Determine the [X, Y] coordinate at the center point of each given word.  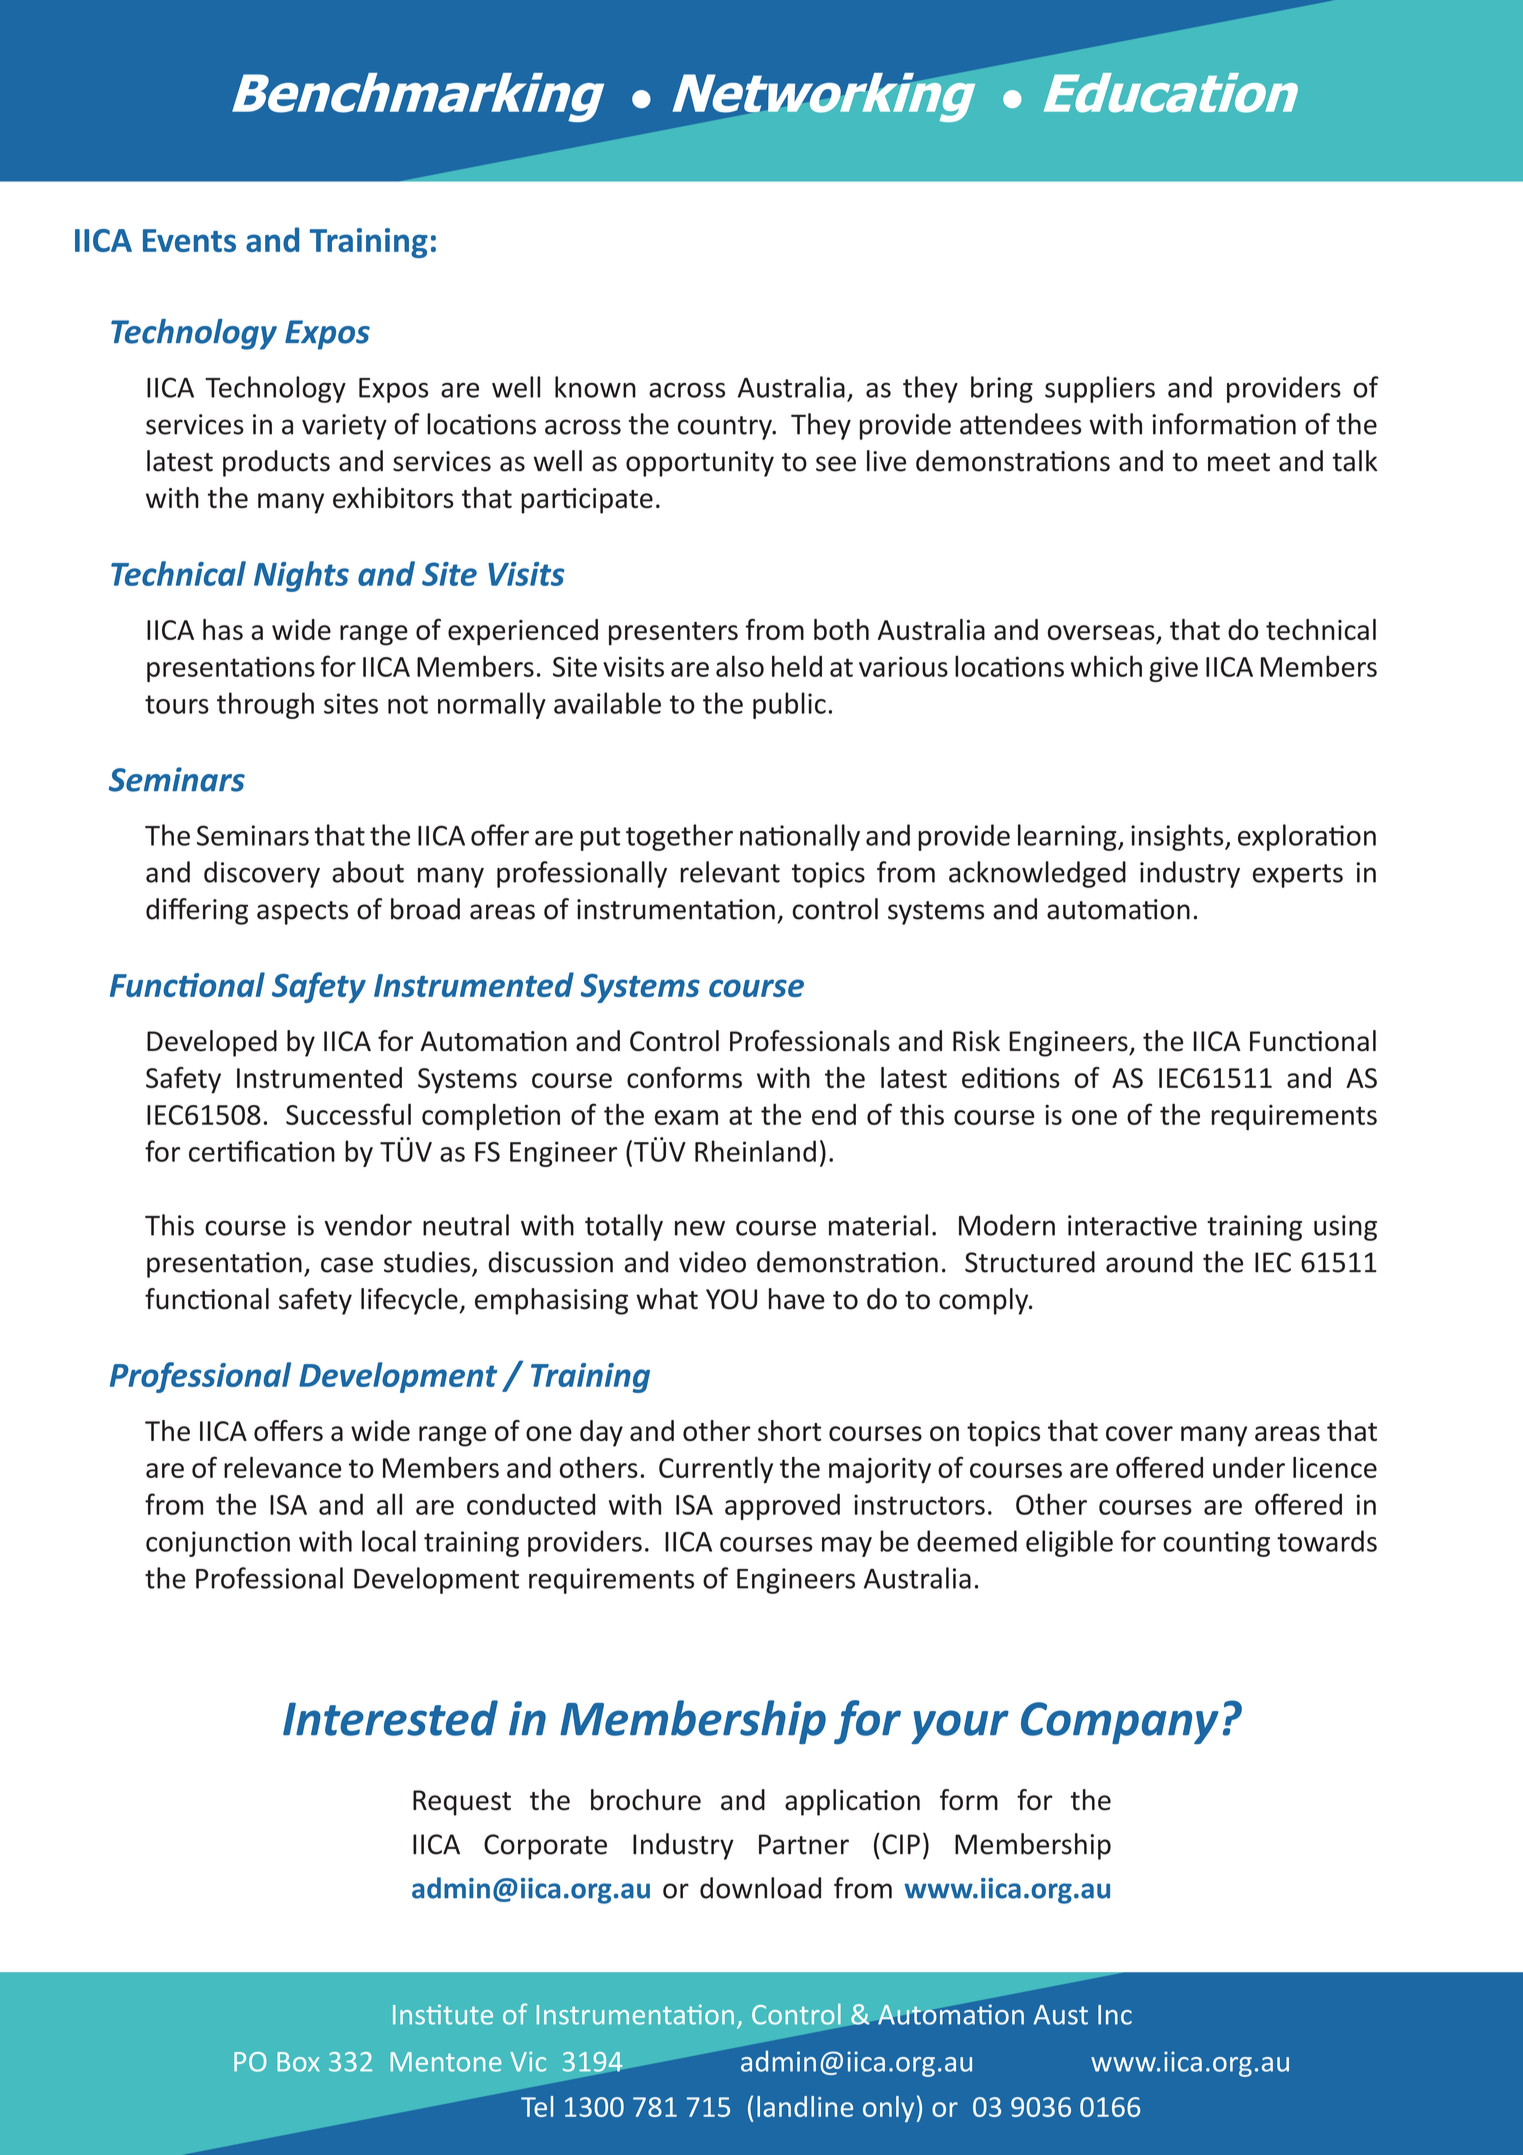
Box [298, 2062]
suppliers [1100, 389]
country [726, 428]
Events [189, 240]
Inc [1115, 2015]
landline [805, 2106]
